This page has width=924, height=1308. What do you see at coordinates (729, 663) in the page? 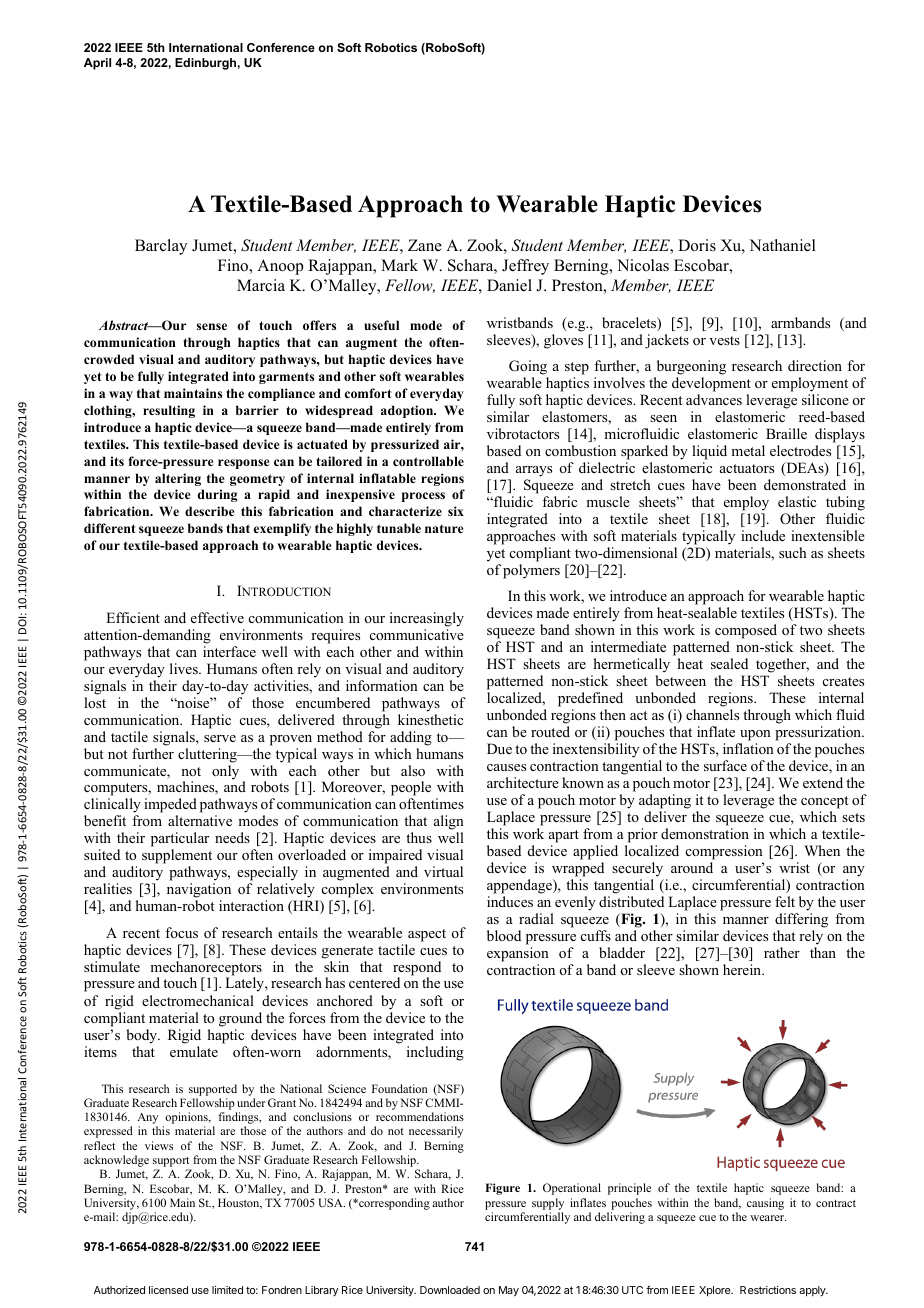
I see `sealed` at bounding box center [729, 663].
